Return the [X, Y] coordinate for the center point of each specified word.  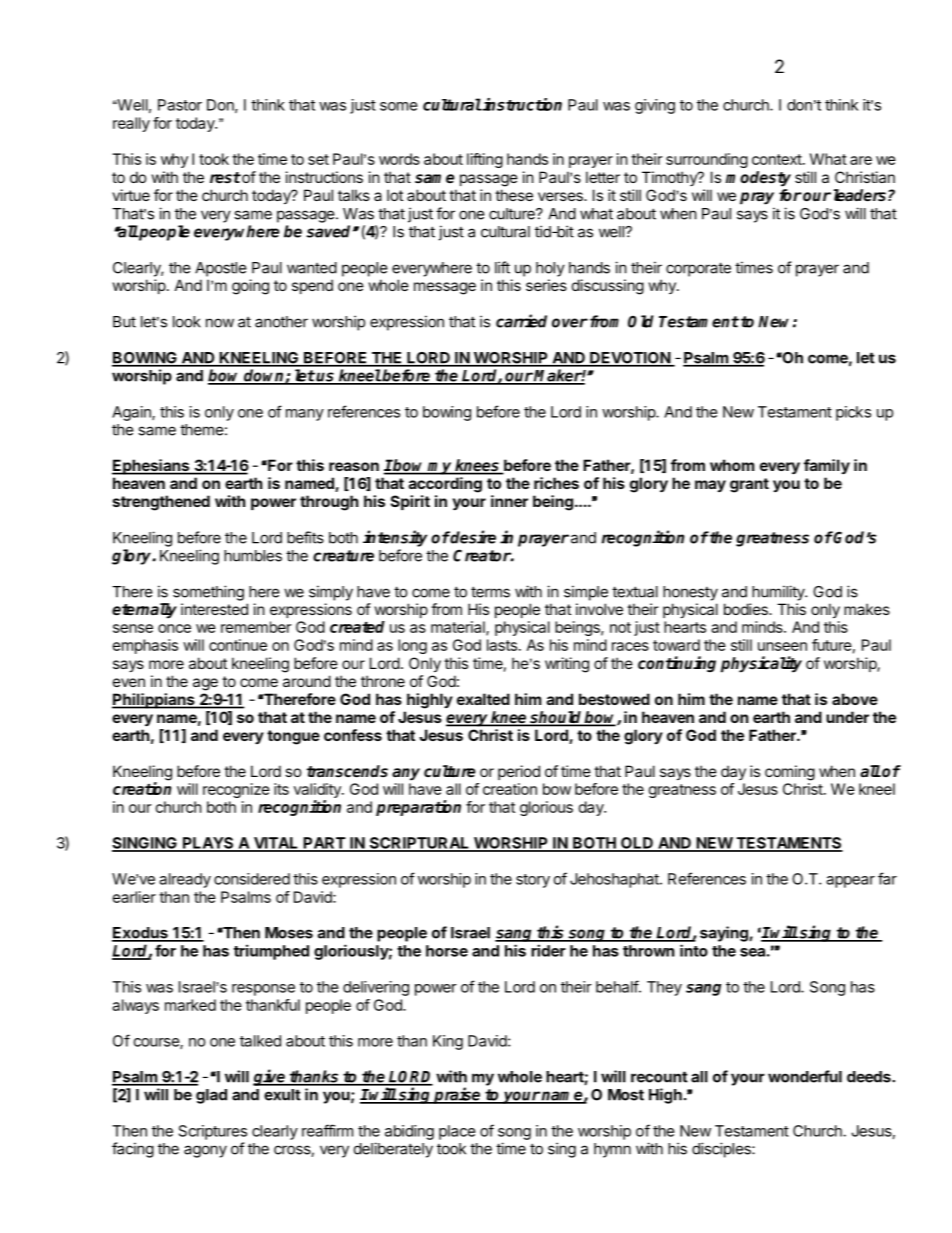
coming [790, 773]
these [514, 195]
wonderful [805, 1076]
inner [509, 501]
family [827, 466]
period [519, 772]
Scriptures [213, 1132]
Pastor [180, 105]
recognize [236, 790]
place [457, 1132]
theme [202, 430]
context [778, 159]
